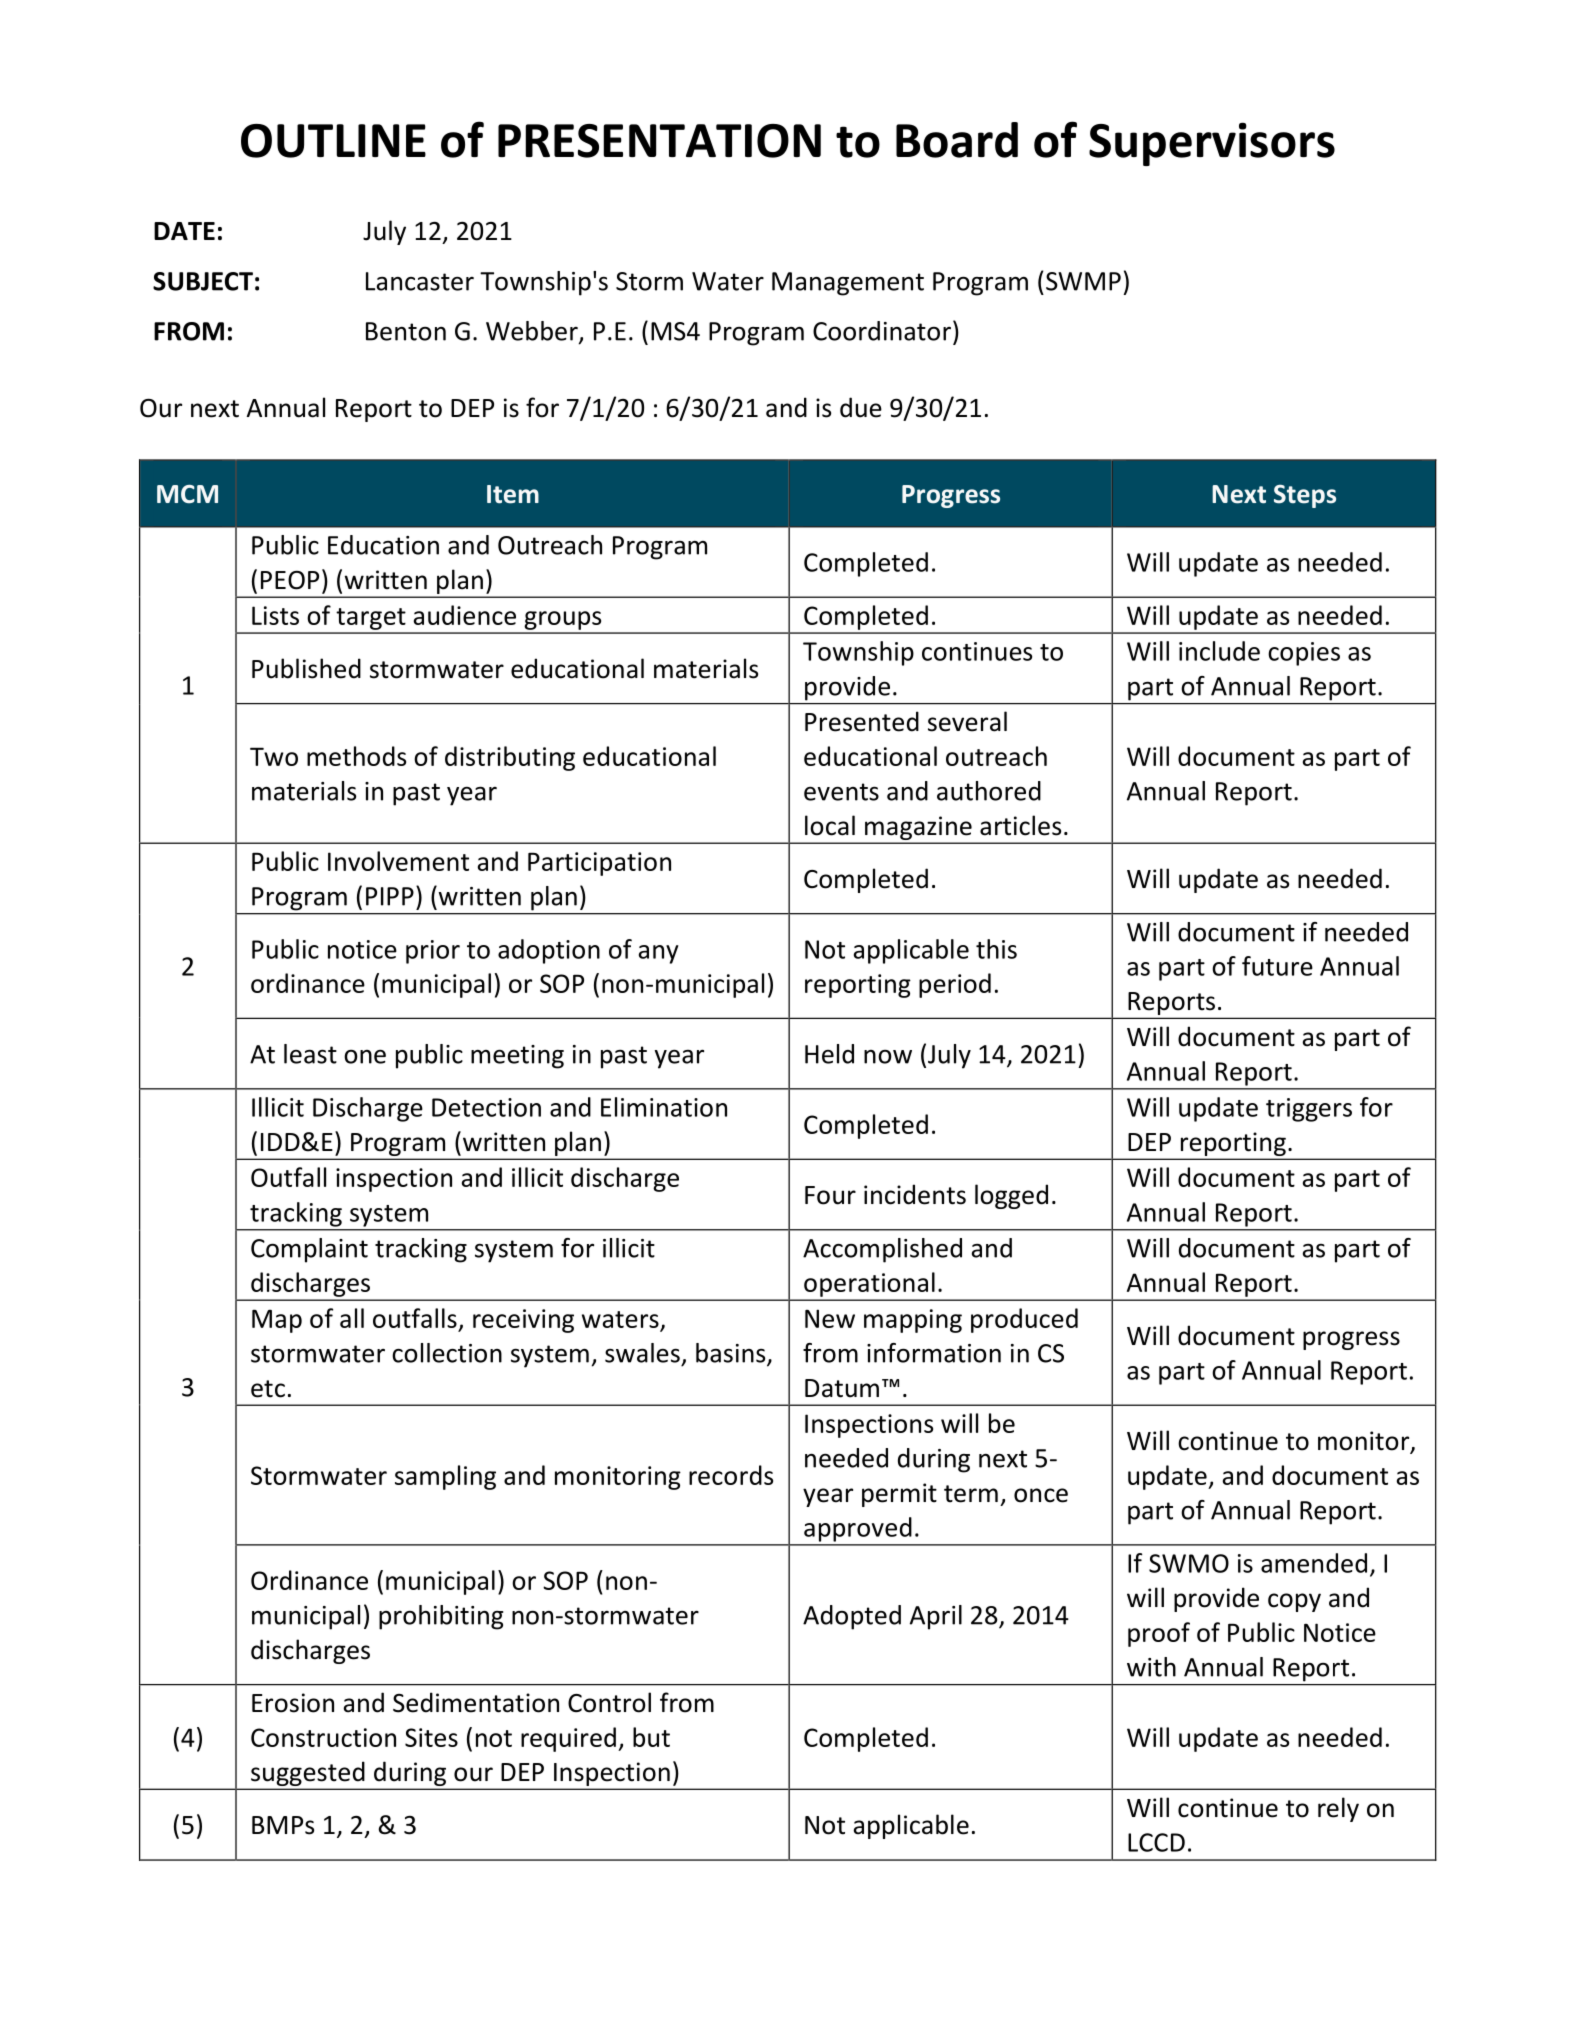 This screenshot has width=1575, height=2039. What do you see at coordinates (268, 1389) in the screenshot?
I see `etc` at bounding box center [268, 1389].
